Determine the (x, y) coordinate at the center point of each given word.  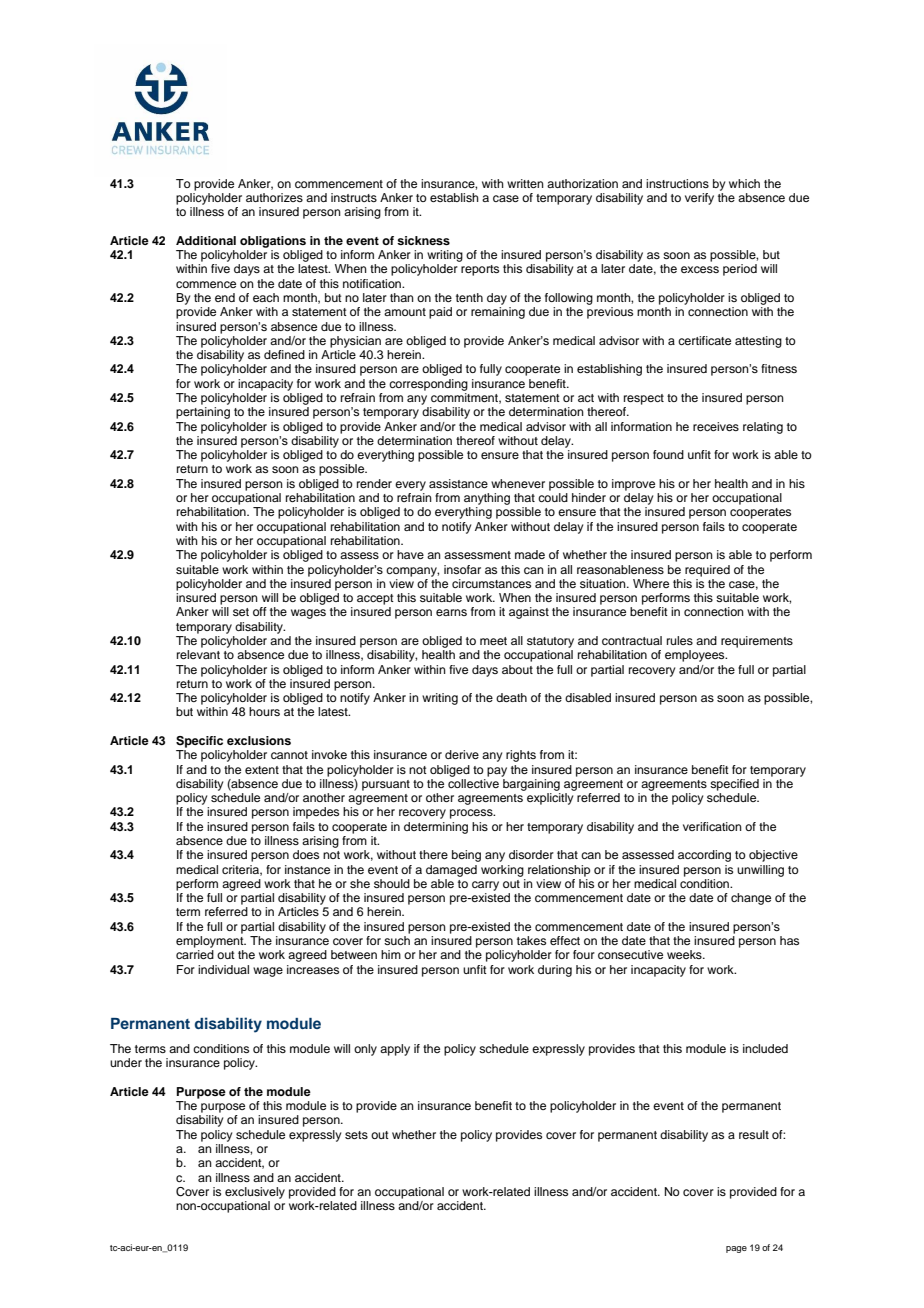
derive (462, 754)
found (668, 454)
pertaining (203, 413)
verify (699, 199)
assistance (458, 483)
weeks (685, 954)
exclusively (255, 1193)
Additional (206, 240)
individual (223, 969)
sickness (423, 240)
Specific (199, 742)
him (391, 954)
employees (696, 656)
